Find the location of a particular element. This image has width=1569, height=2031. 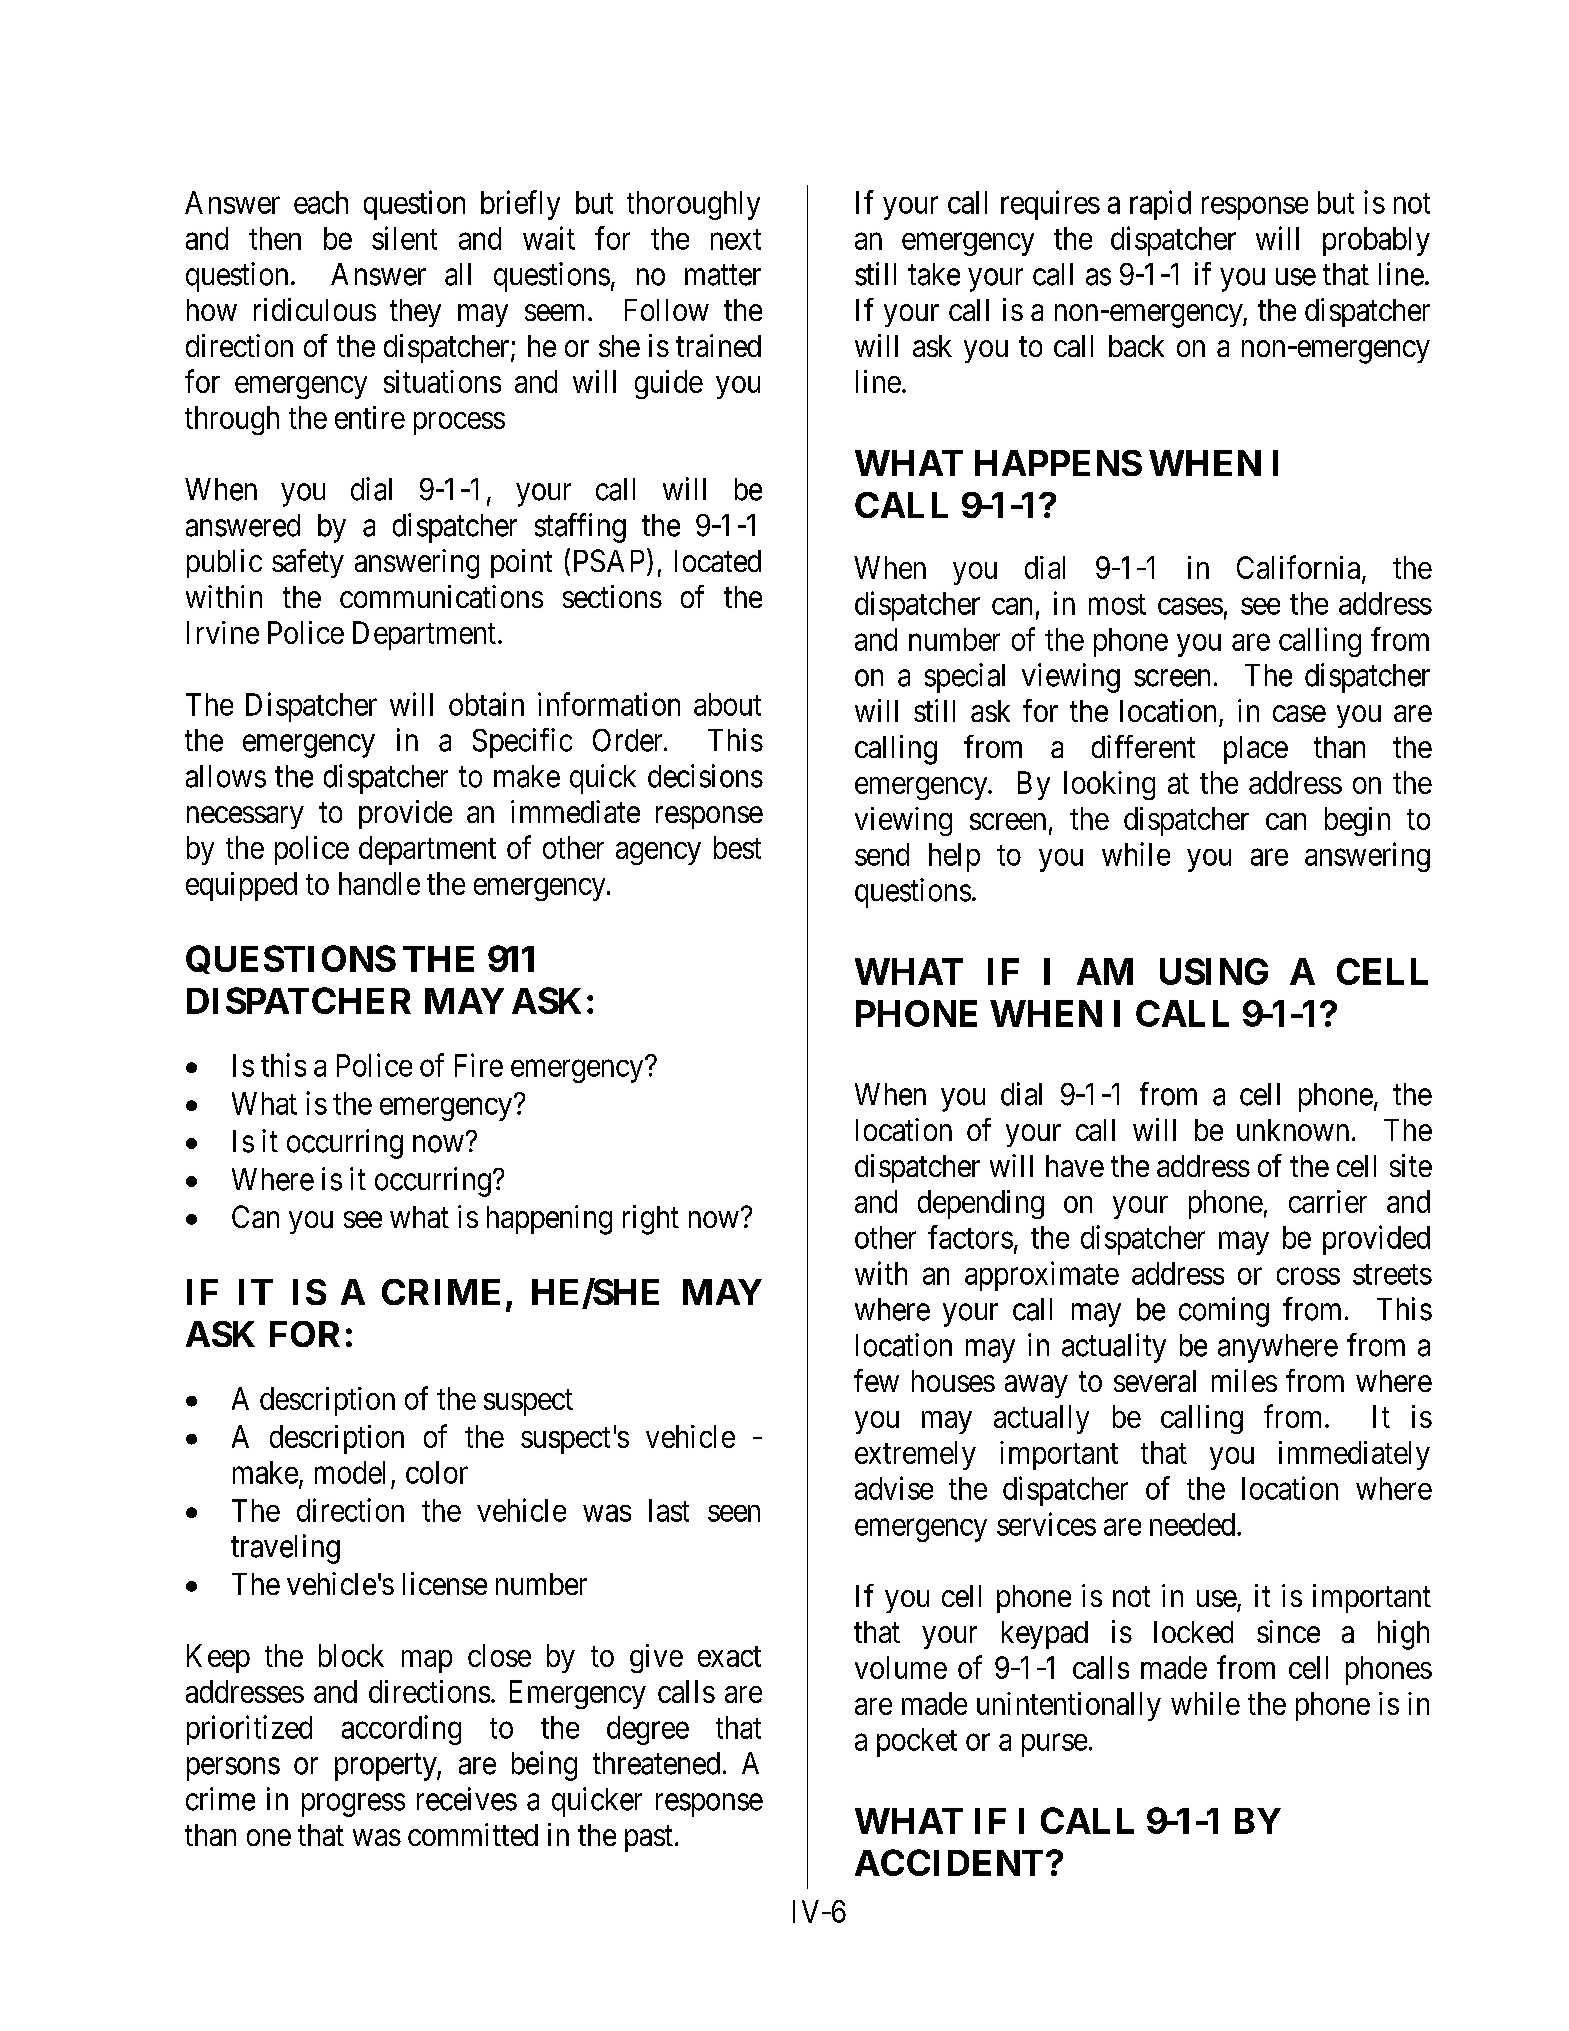

about is located at coordinates (727, 704).
